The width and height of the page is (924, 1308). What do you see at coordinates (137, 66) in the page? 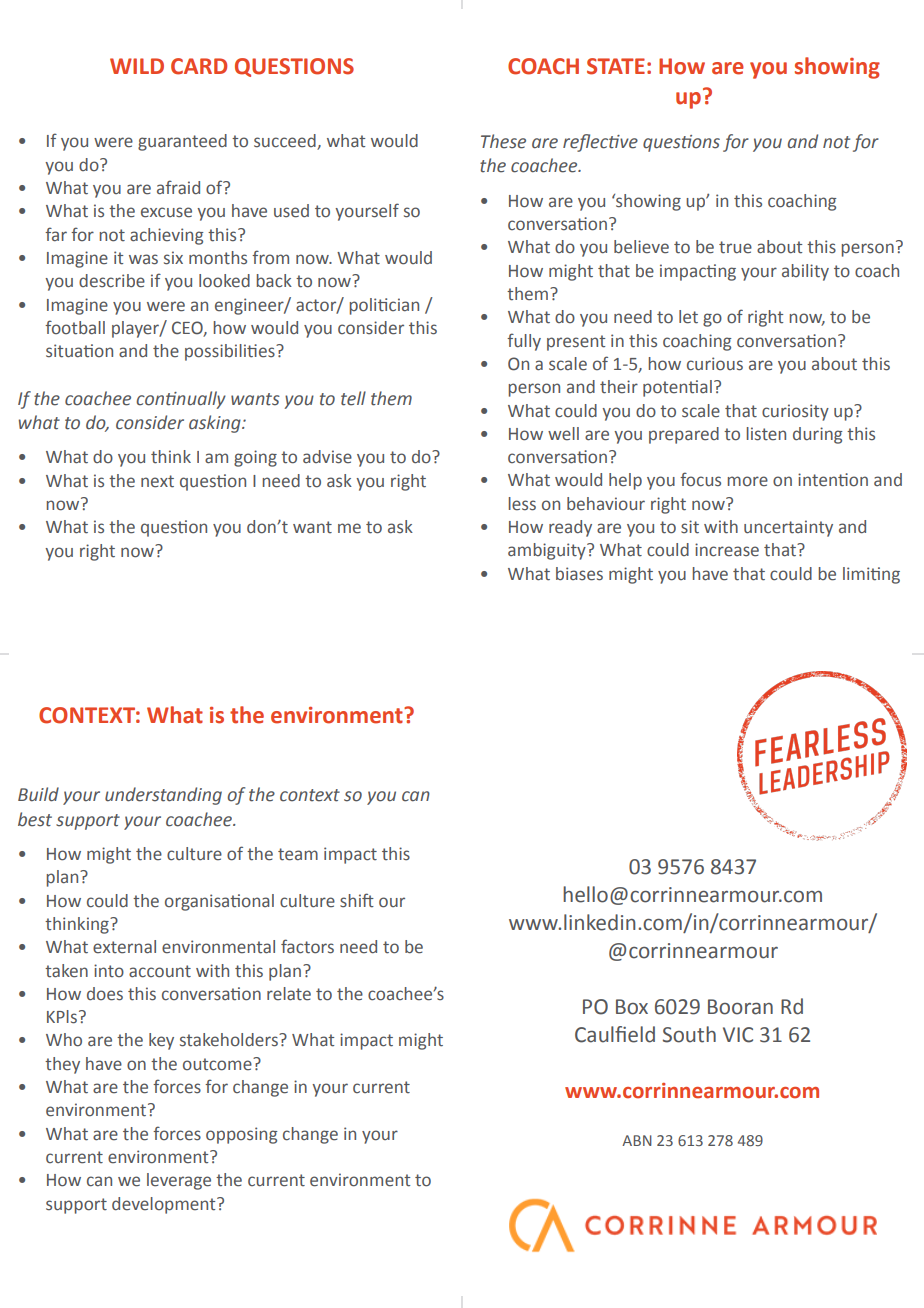
I see `WILD` at bounding box center [137, 66].
